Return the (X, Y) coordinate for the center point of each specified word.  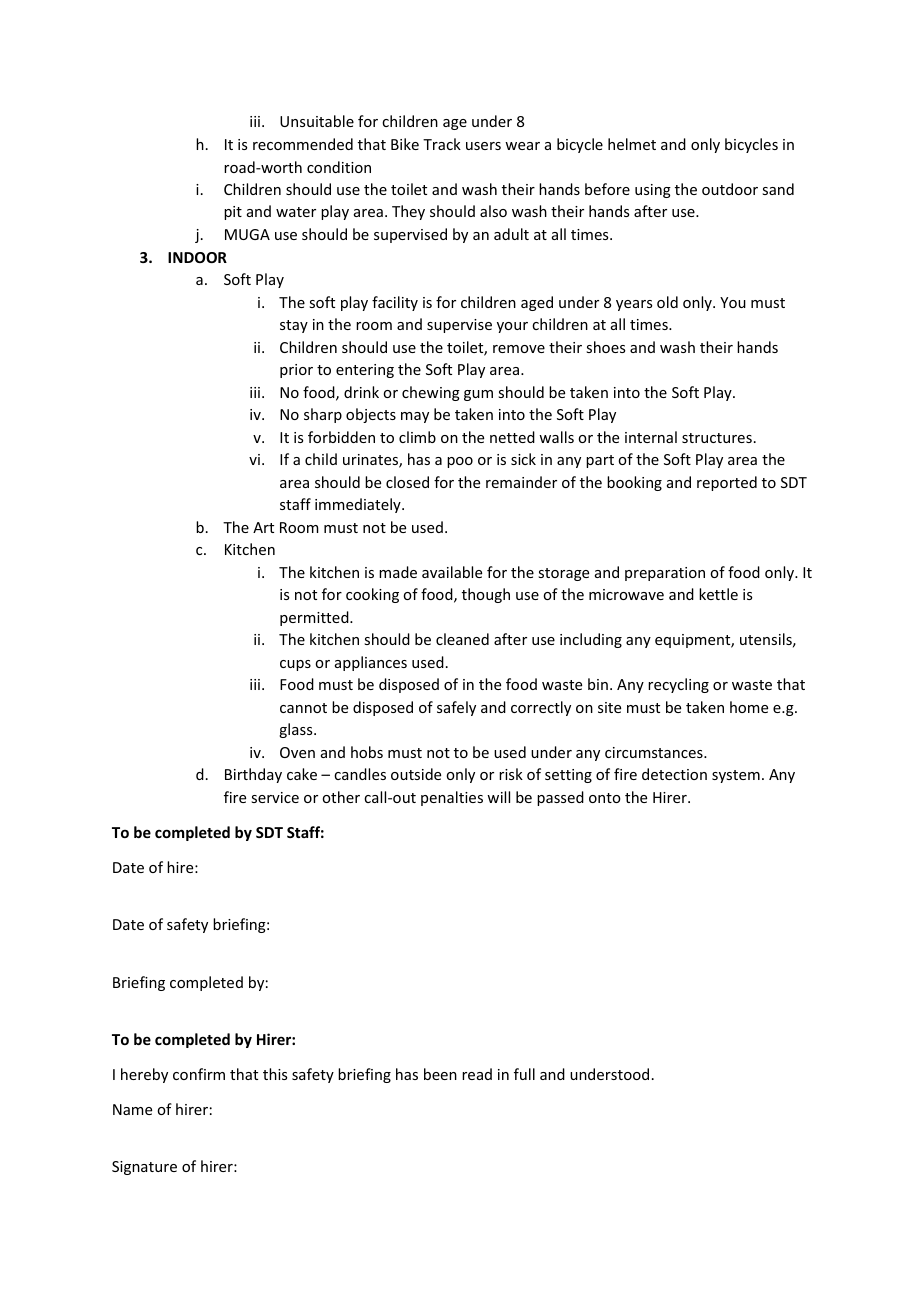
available (452, 572)
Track (442, 144)
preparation (665, 574)
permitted (315, 618)
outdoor (730, 189)
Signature (144, 1168)
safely (456, 708)
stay (294, 326)
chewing (431, 393)
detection (674, 774)
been (440, 1074)
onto (605, 798)
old (667, 302)
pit (233, 213)
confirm (199, 1074)
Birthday (253, 775)
